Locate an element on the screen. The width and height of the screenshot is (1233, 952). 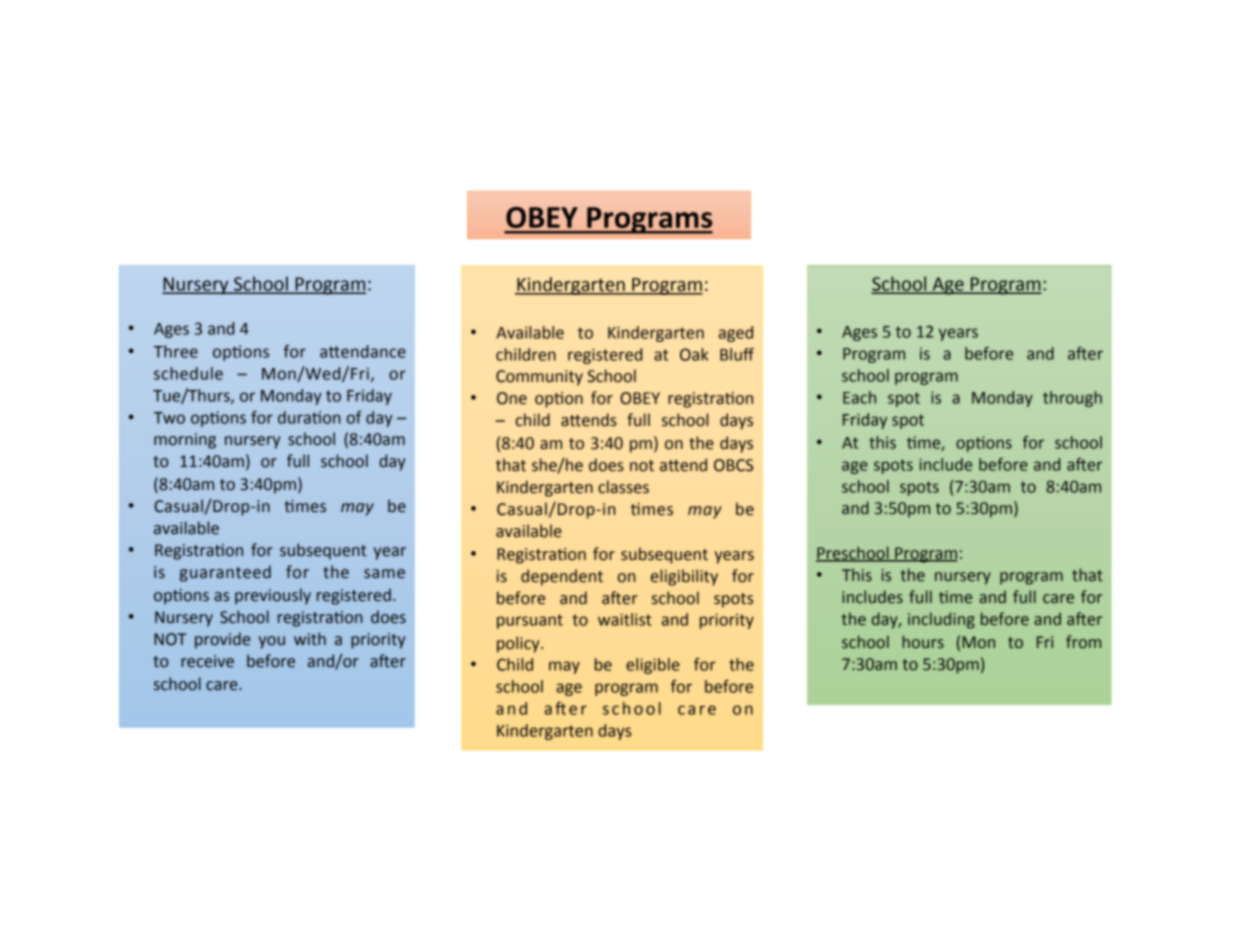
aged is located at coordinates (736, 334).
